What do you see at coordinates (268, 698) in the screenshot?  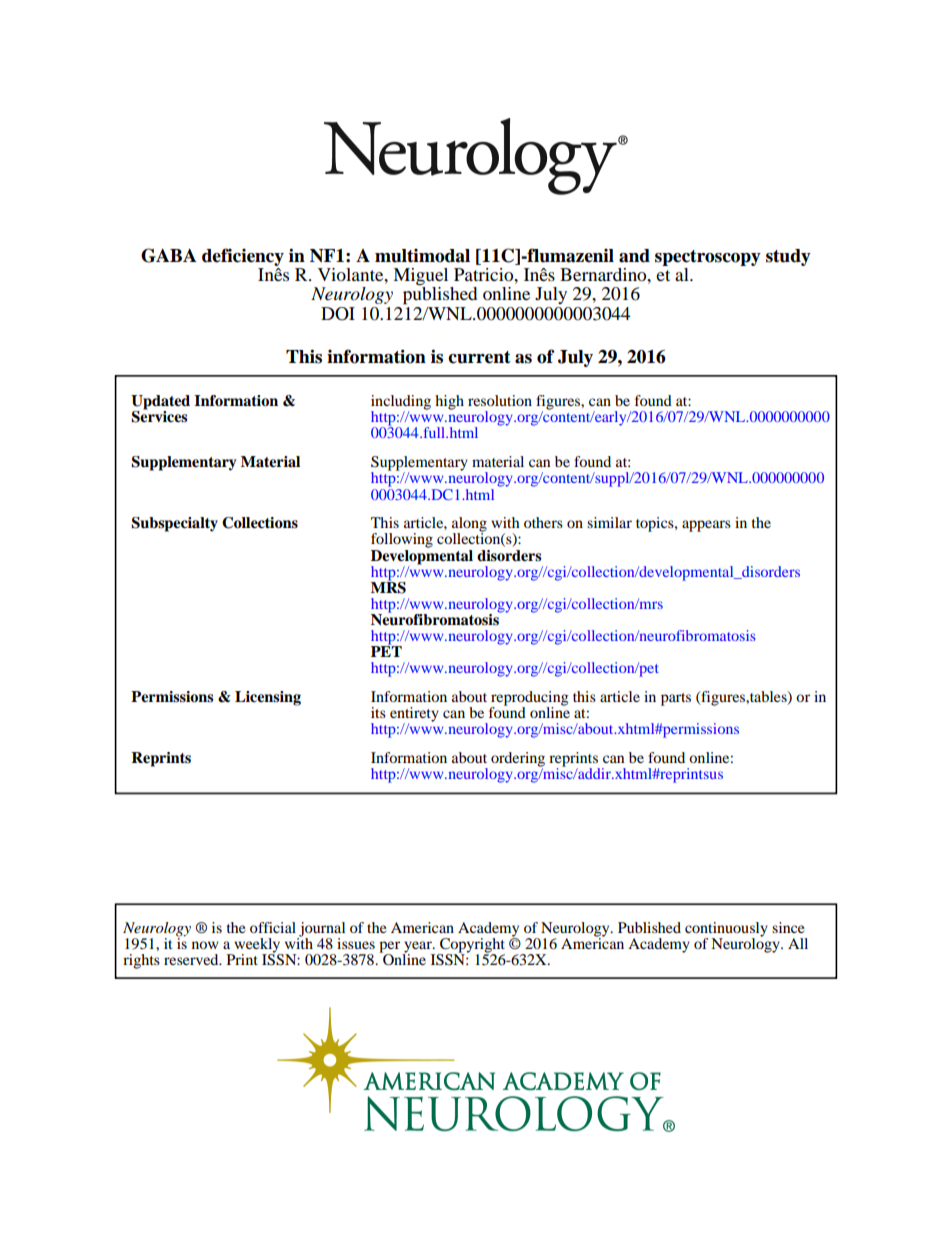 I see `Licensing` at bounding box center [268, 698].
